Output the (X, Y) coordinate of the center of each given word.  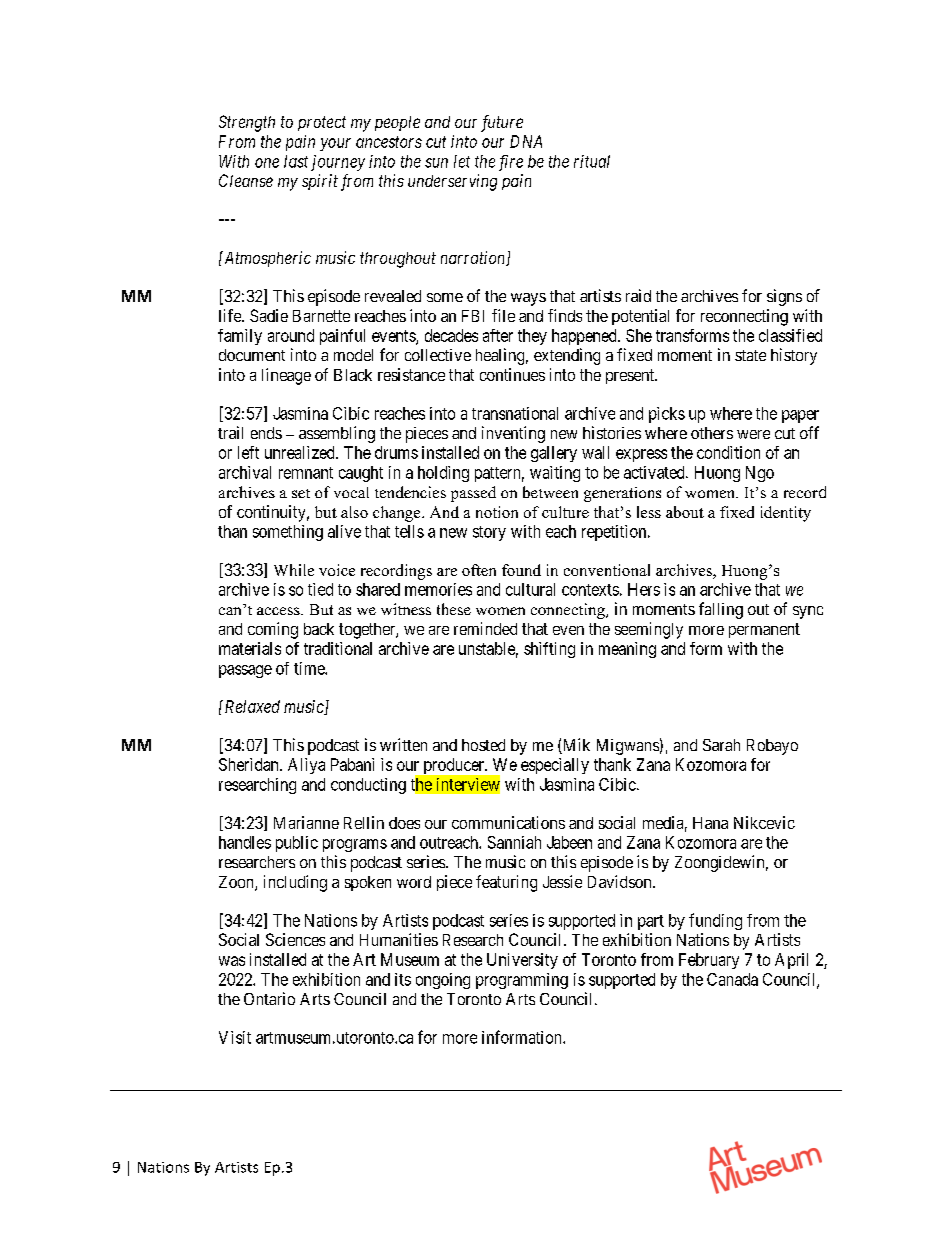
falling (721, 610)
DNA (526, 141)
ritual (592, 161)
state (750, 355)
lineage (286, 376)
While (294, 570)
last (296, 161)
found (521, 570)
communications (508, 822)
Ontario (269, 998)
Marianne (306, 822)
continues (512, 374)
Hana (710, 823)
